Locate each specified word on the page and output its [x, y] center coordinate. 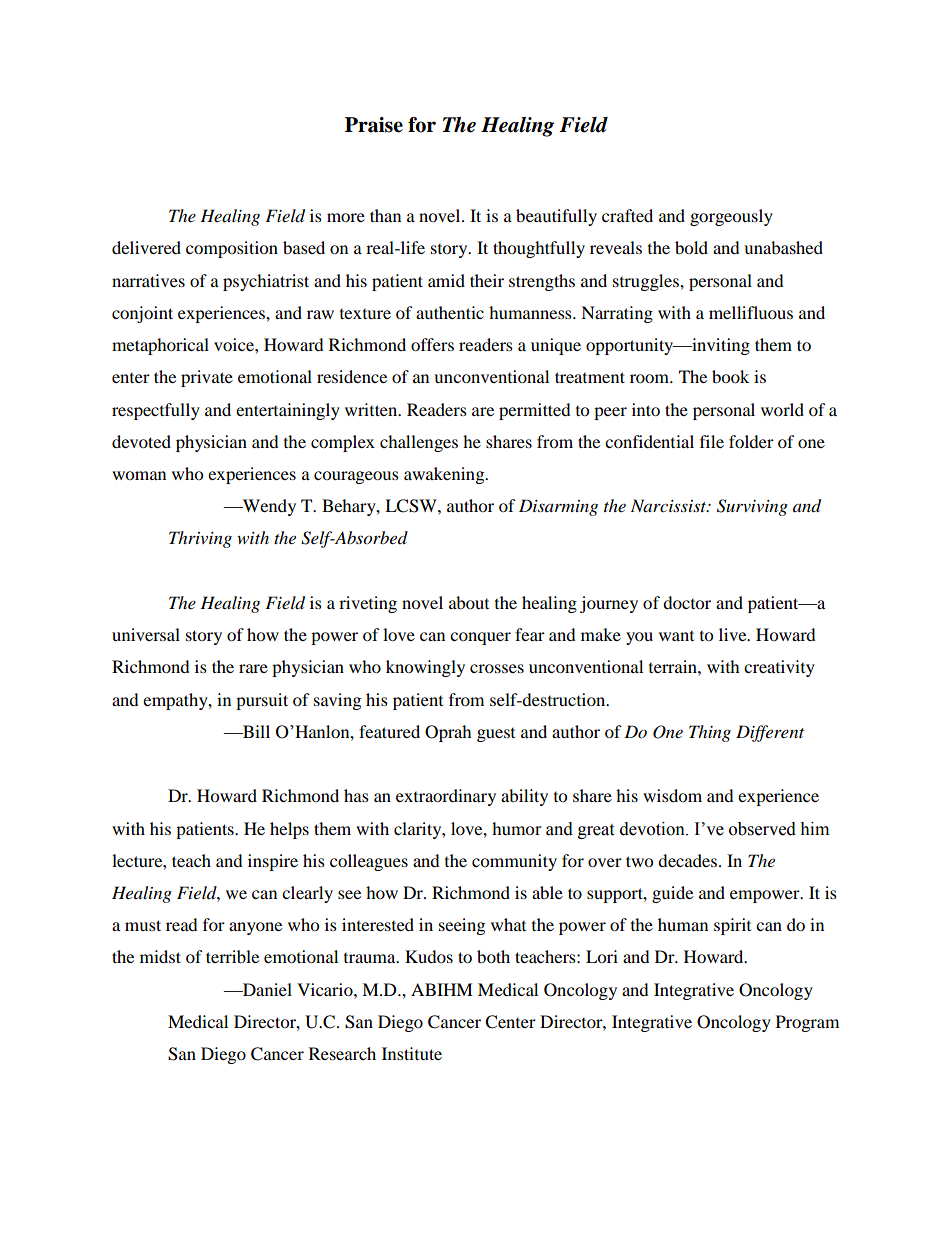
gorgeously [731, 217]
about [469, 602]
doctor [687, 602]
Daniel [266, 989]
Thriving [200, 539]
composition [232, 249]
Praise [374, 125]
